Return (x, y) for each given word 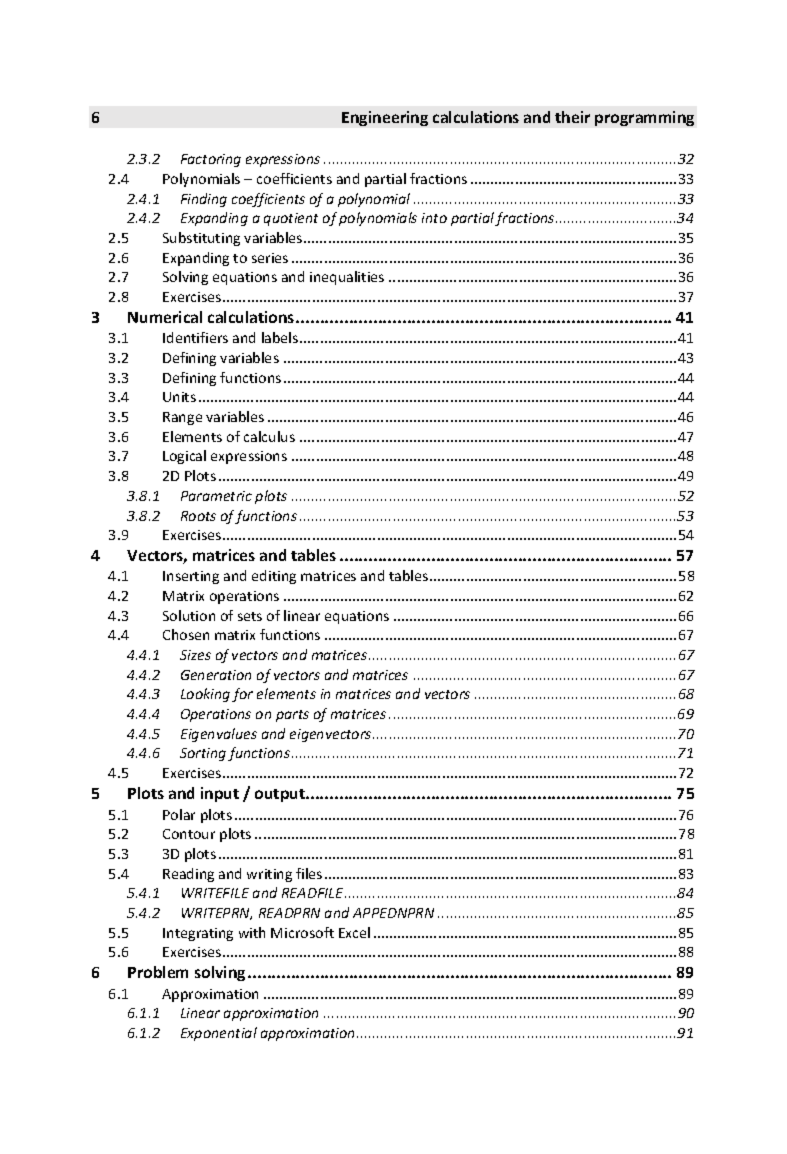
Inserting (191, 577)
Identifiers (195, 337)
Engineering (385, 118)
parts (292, 716)
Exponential (219, 1034)
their (572, 117)
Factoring (211, 160)
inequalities (347, 278)
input (220, 794)
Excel (354, 932)
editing (274, 577)
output (281, 795)
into (434, 218)
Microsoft (302, 932)
